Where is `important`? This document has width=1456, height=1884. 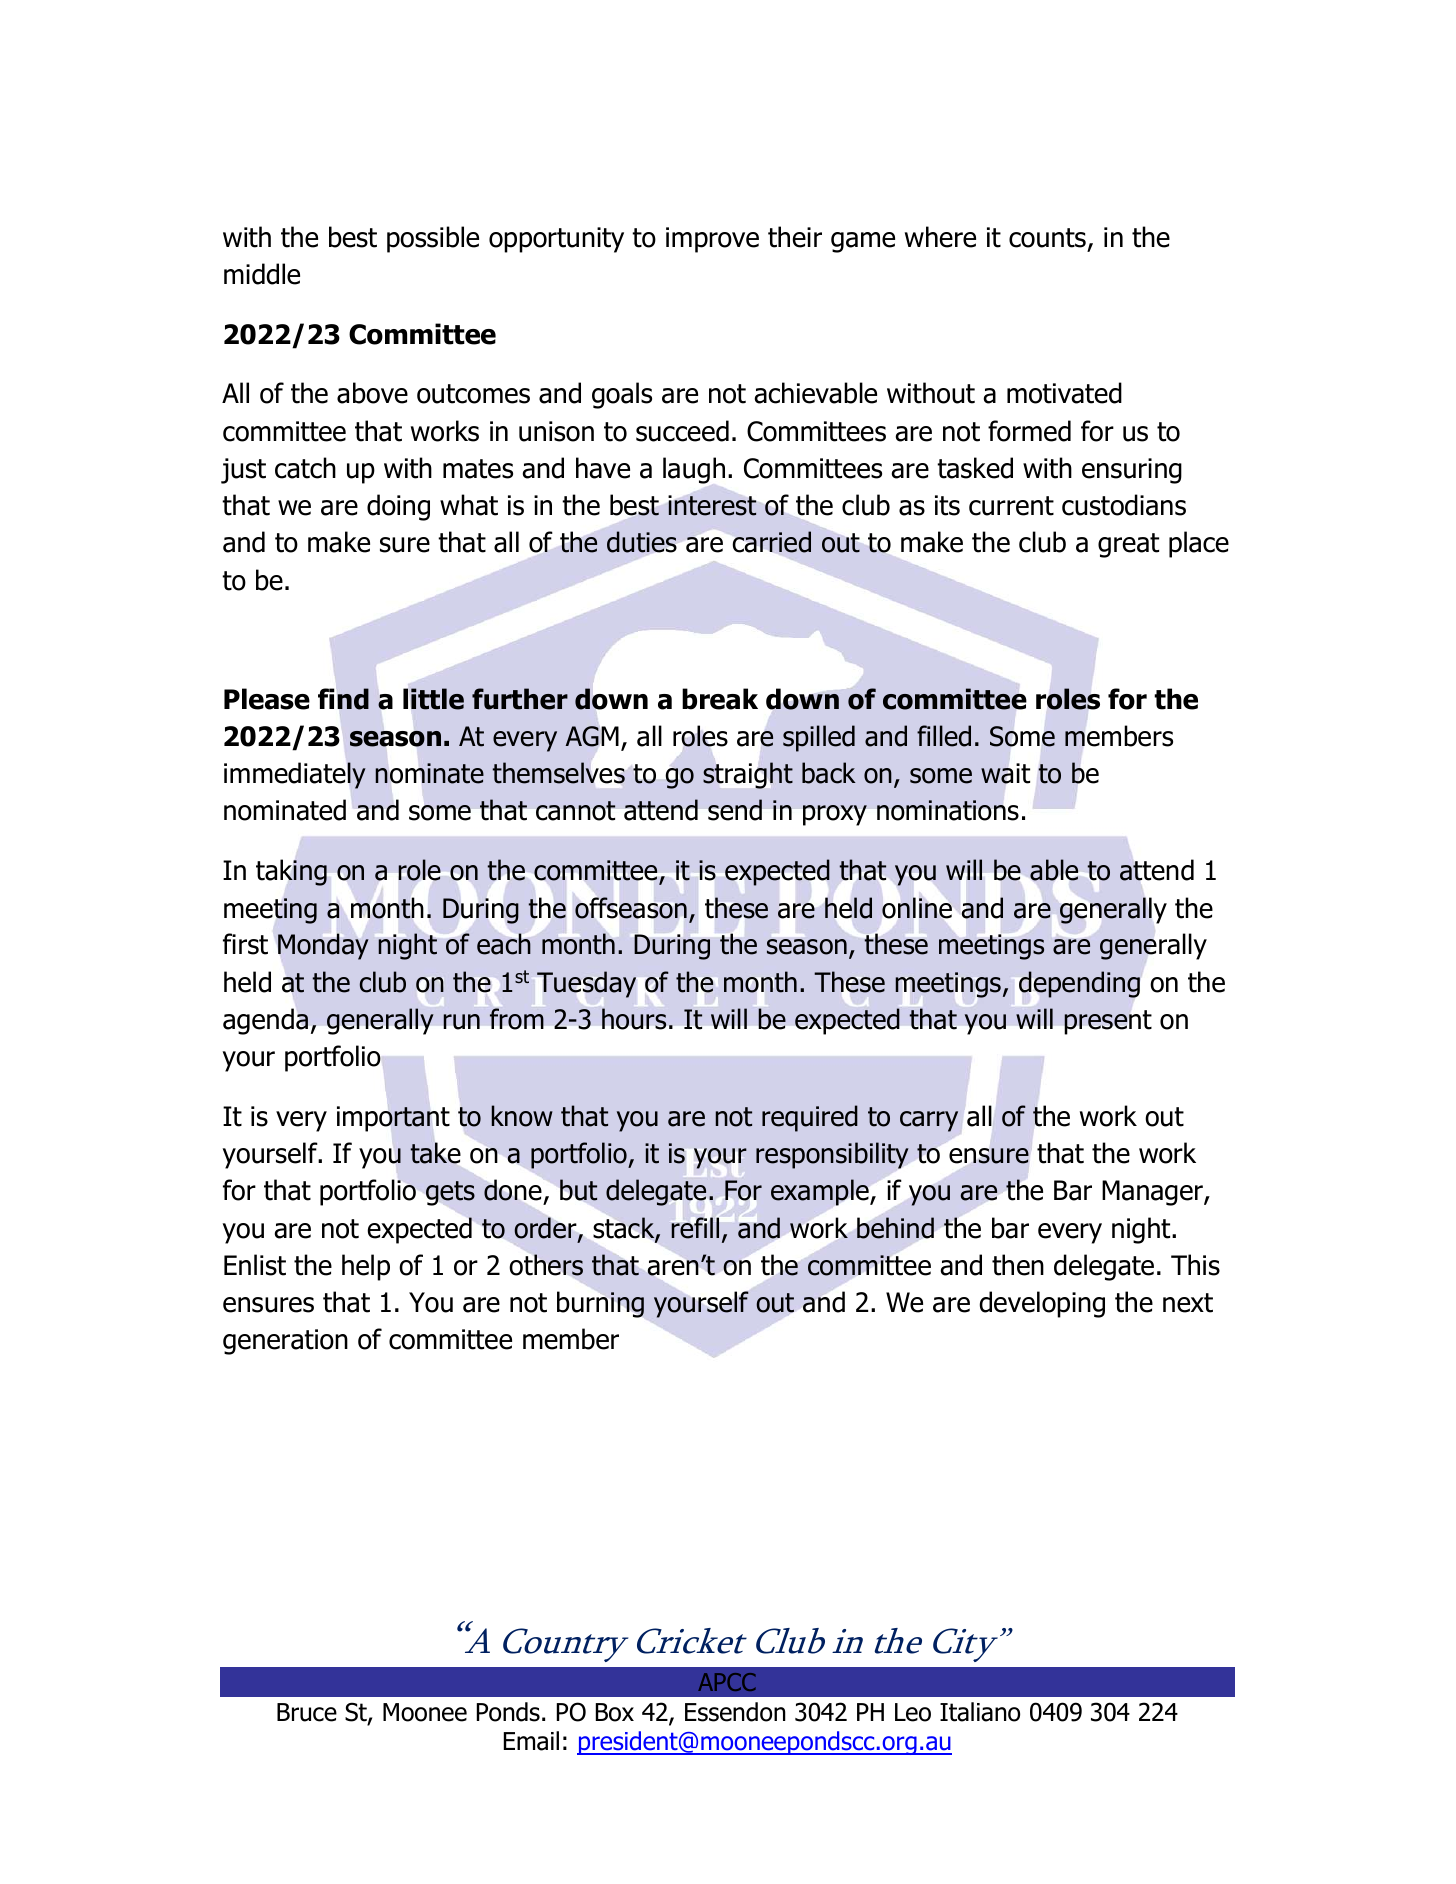
important is located at coordinates (393, 1119).
